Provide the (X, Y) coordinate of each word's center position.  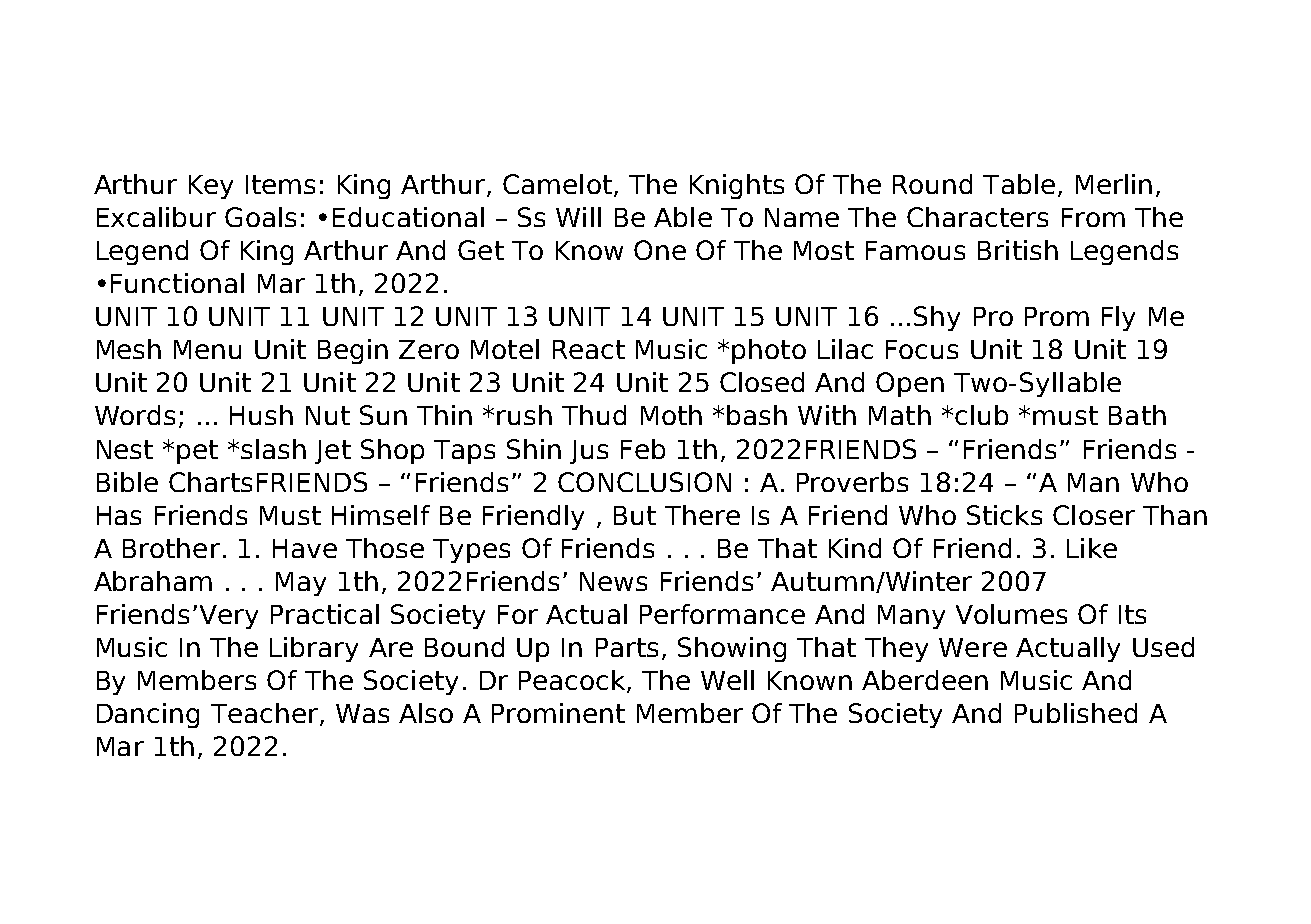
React (589, 349)
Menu (207, 349)
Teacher (264, 713)
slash (273, 449)
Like (1092, 548)
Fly (1118, 318)
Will (578, 217)
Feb (643, 449)
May (301, 584)
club (981, 415)
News (613, 581)
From (1093, 217)
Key (211, 187)
